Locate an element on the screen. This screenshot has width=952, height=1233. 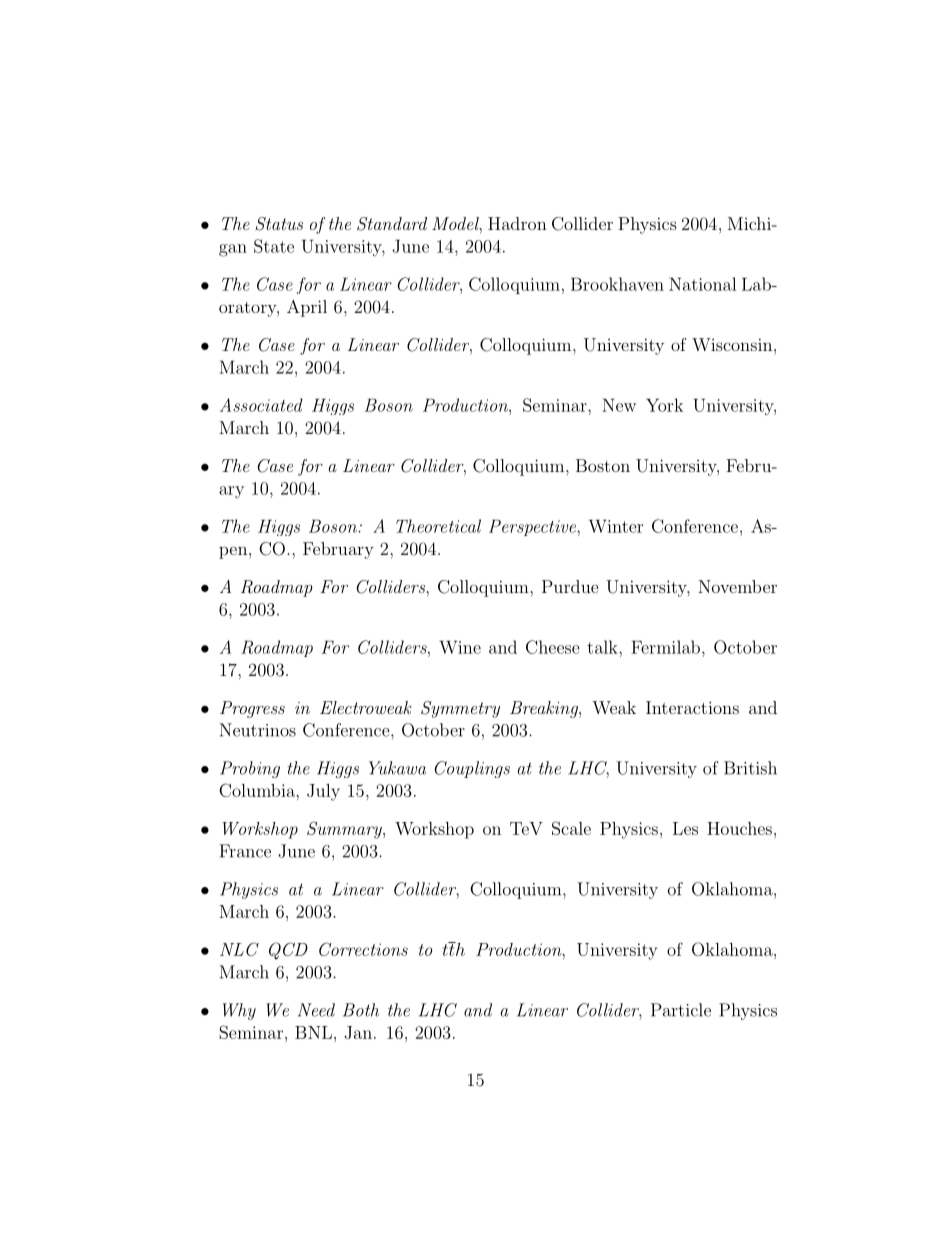
Associated is located at coordinates (261, 405).
